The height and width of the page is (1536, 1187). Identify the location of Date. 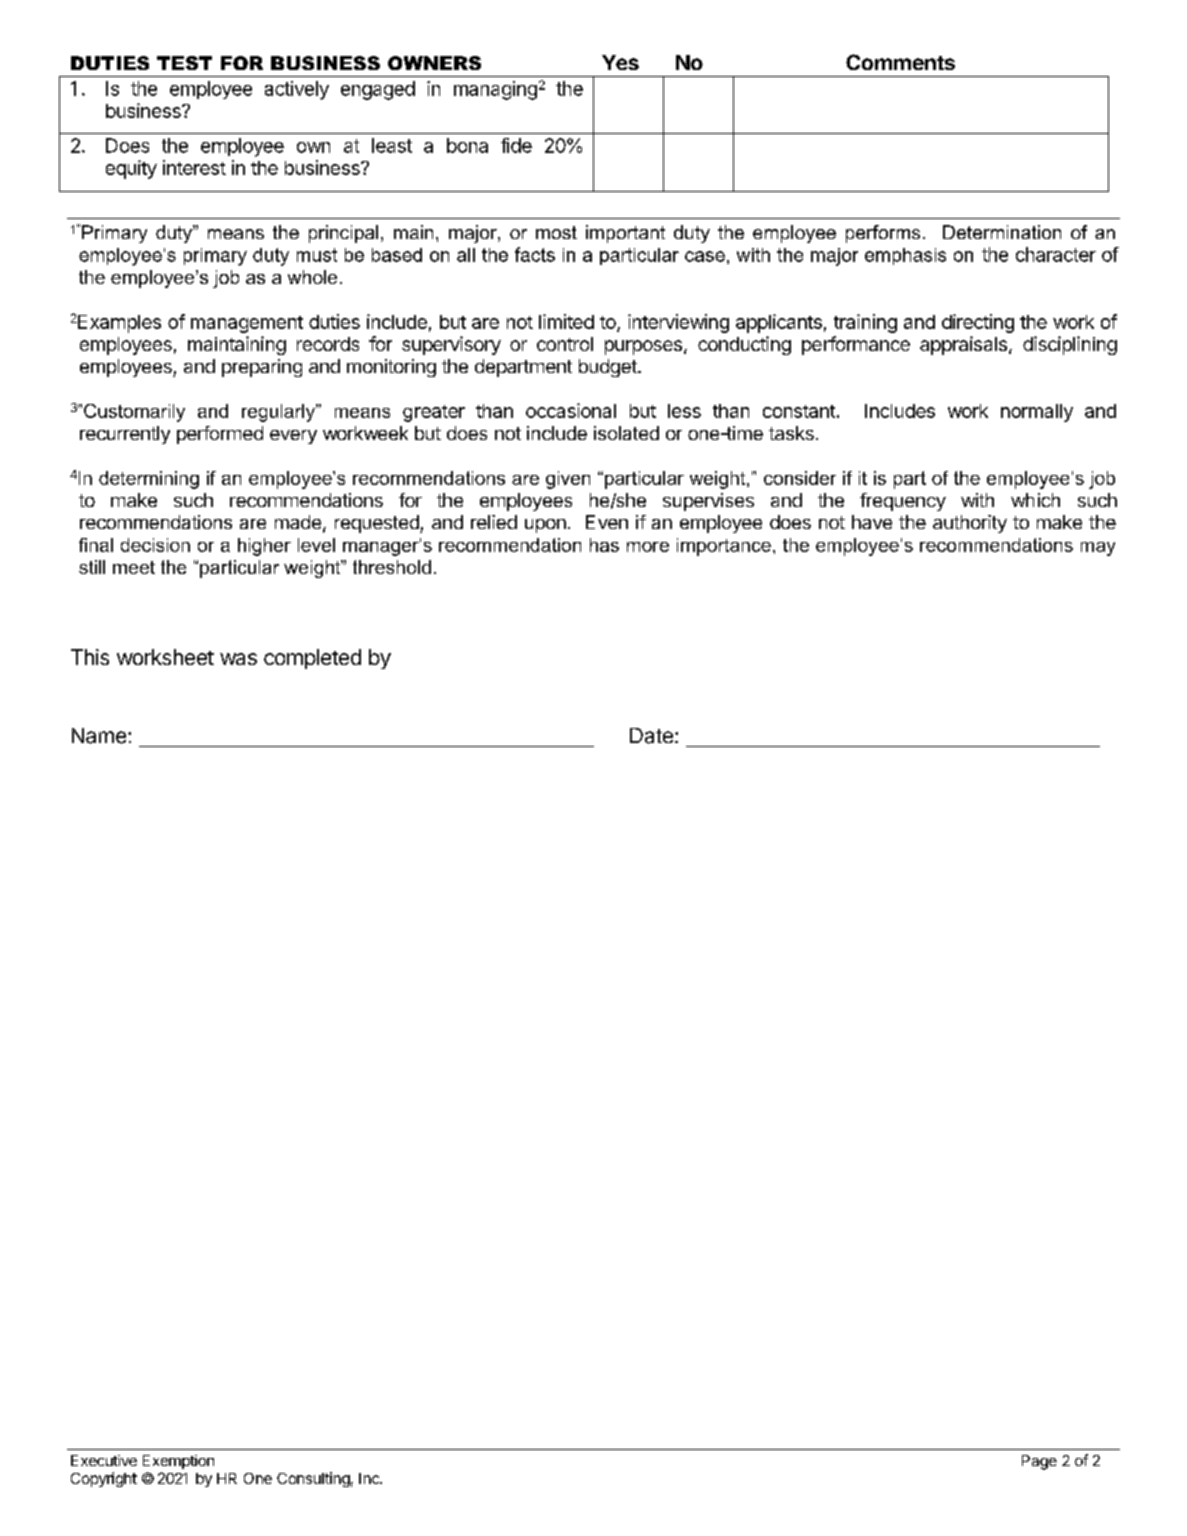
(651, 736).
